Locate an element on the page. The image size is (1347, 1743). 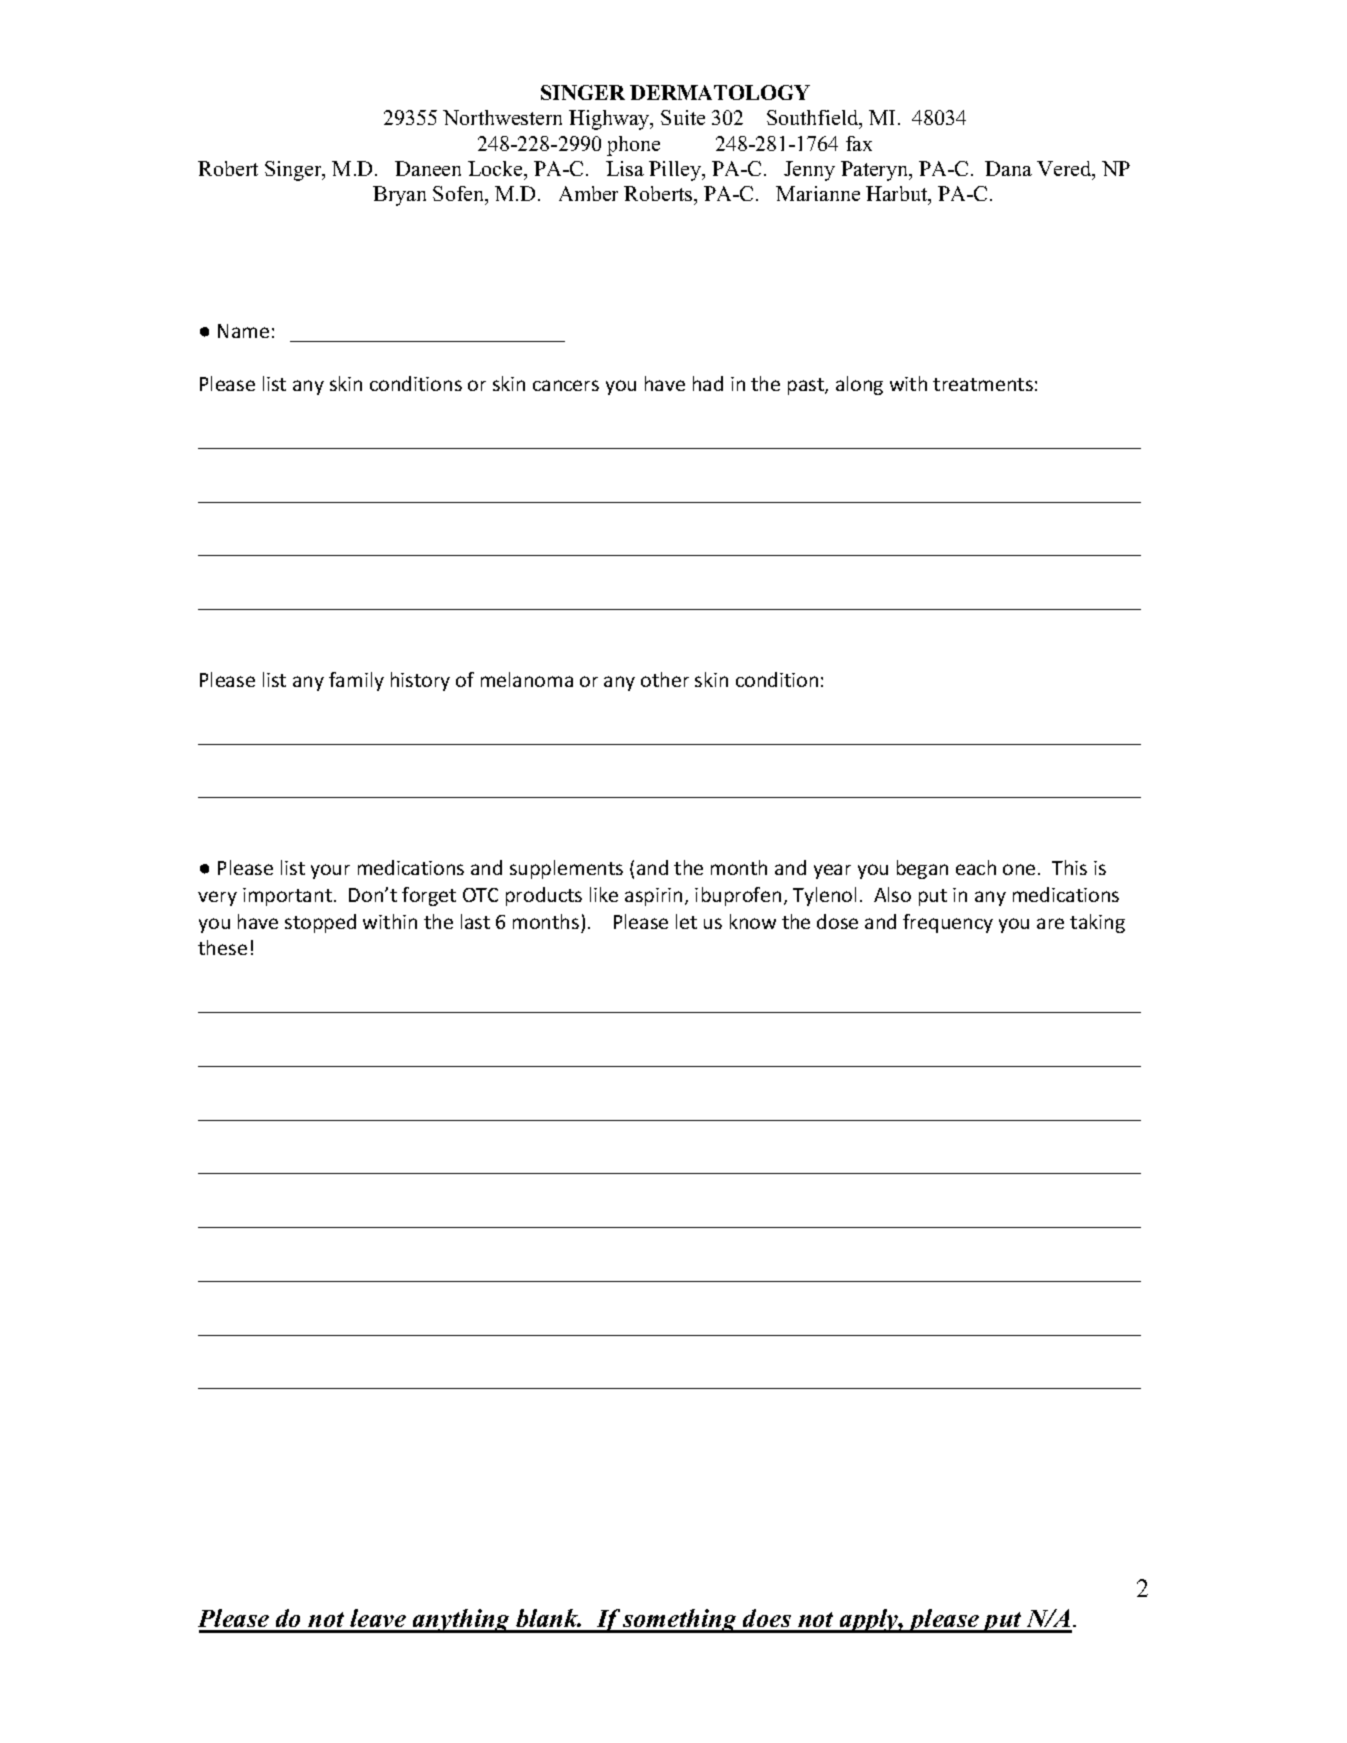
anything is located at coordinates (462, 1621).
